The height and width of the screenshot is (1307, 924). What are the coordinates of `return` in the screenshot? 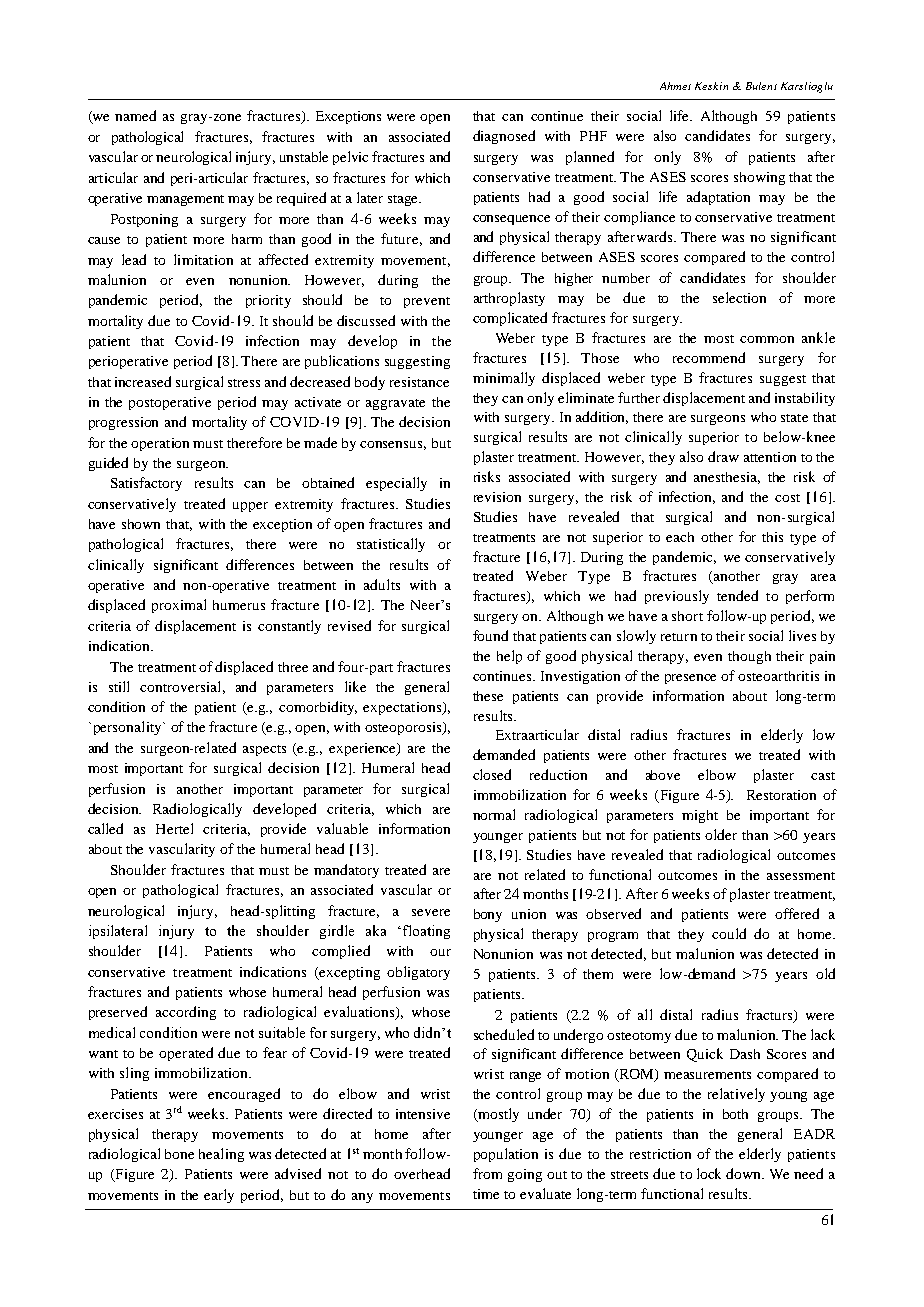 It's located at (679, 637).
